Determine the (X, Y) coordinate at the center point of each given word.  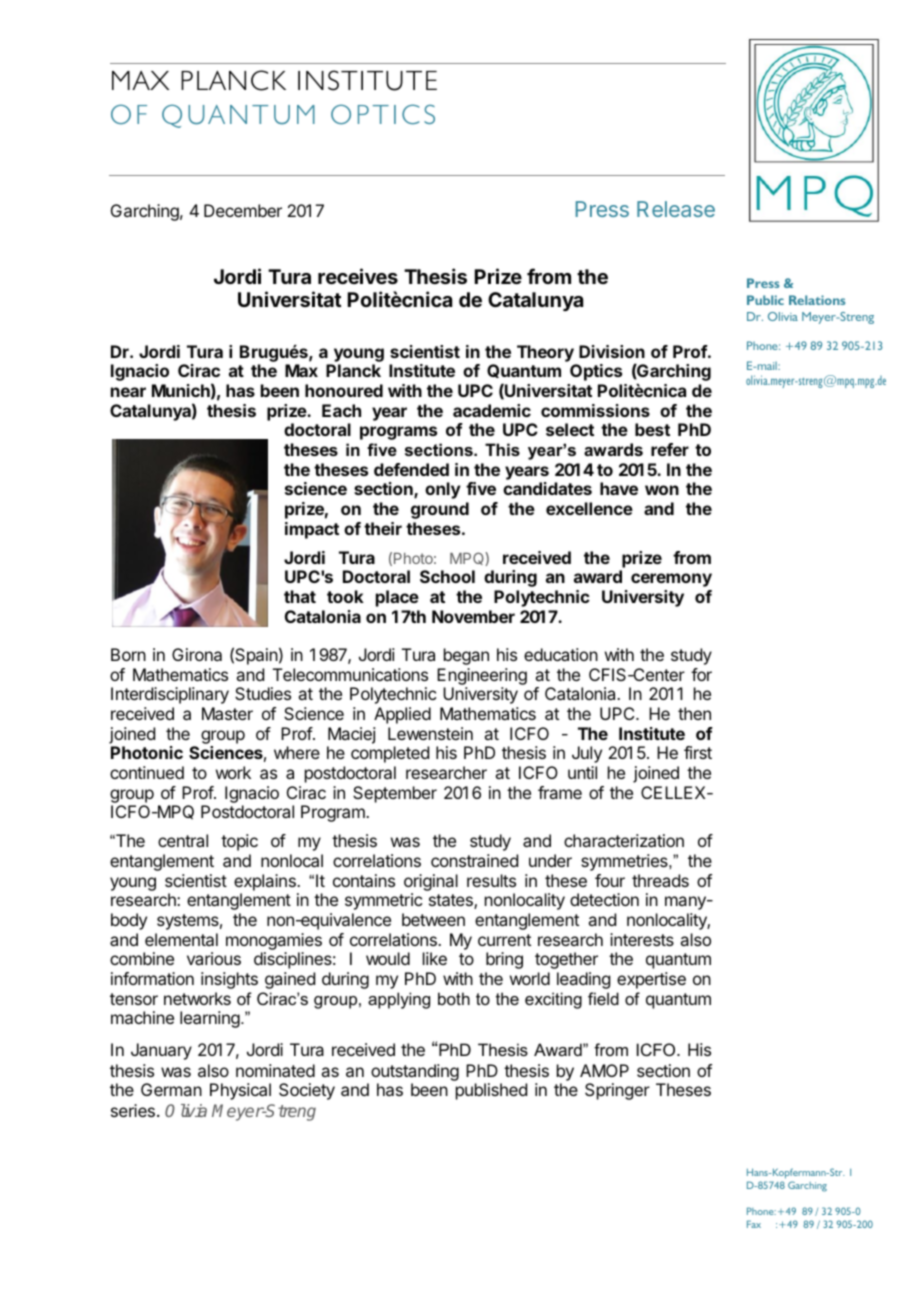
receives (358, 276)
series (133, 1110)
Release (676, 209)
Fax (754, 1224)
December (243, 210)
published (491, 1091)
